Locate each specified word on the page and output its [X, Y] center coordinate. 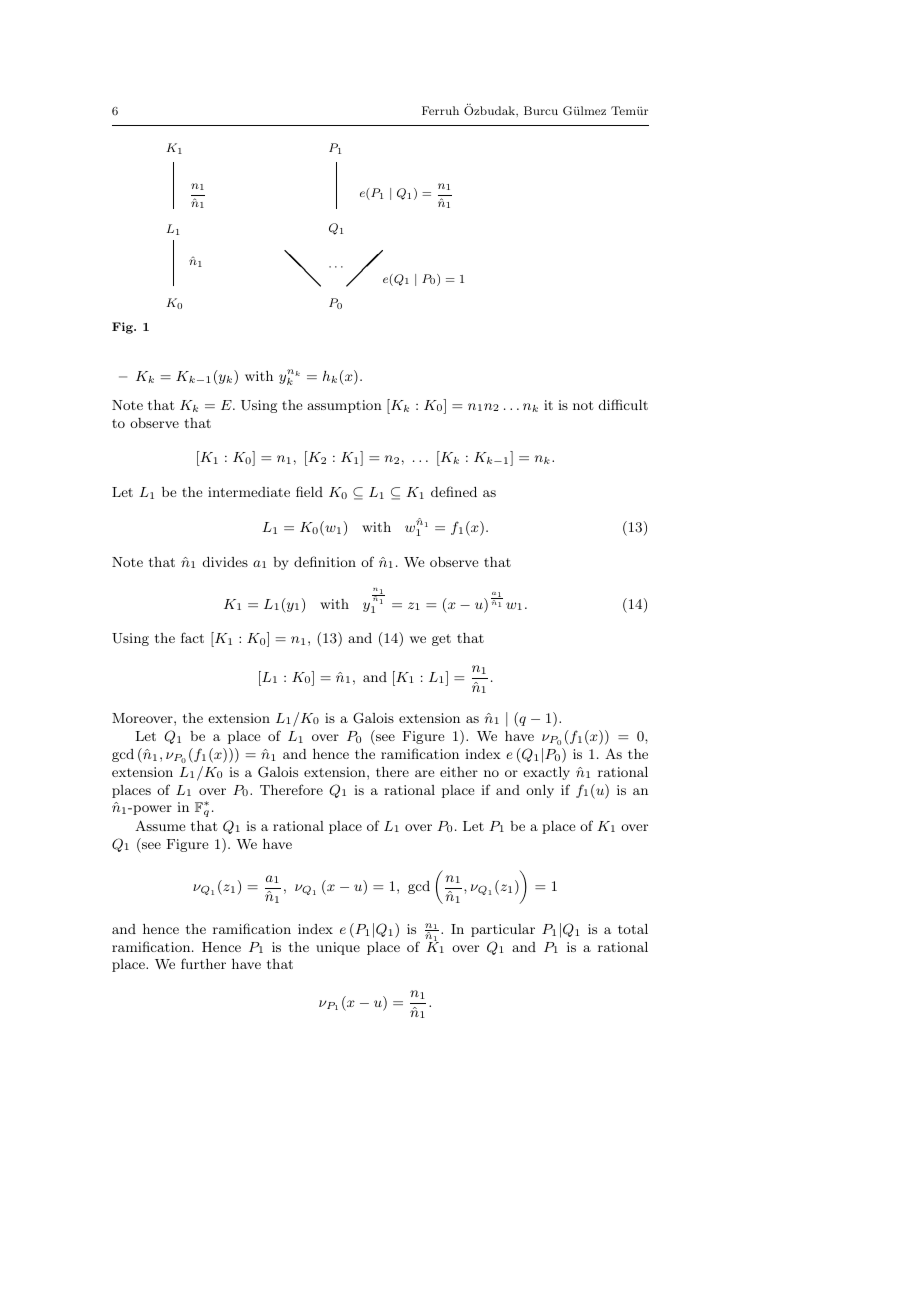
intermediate [249, 492]
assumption [344, 406]
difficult [623, 404]
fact [192, 637]
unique [338, 948]
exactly [546, 773]
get [441, 640]
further [203, 963]
